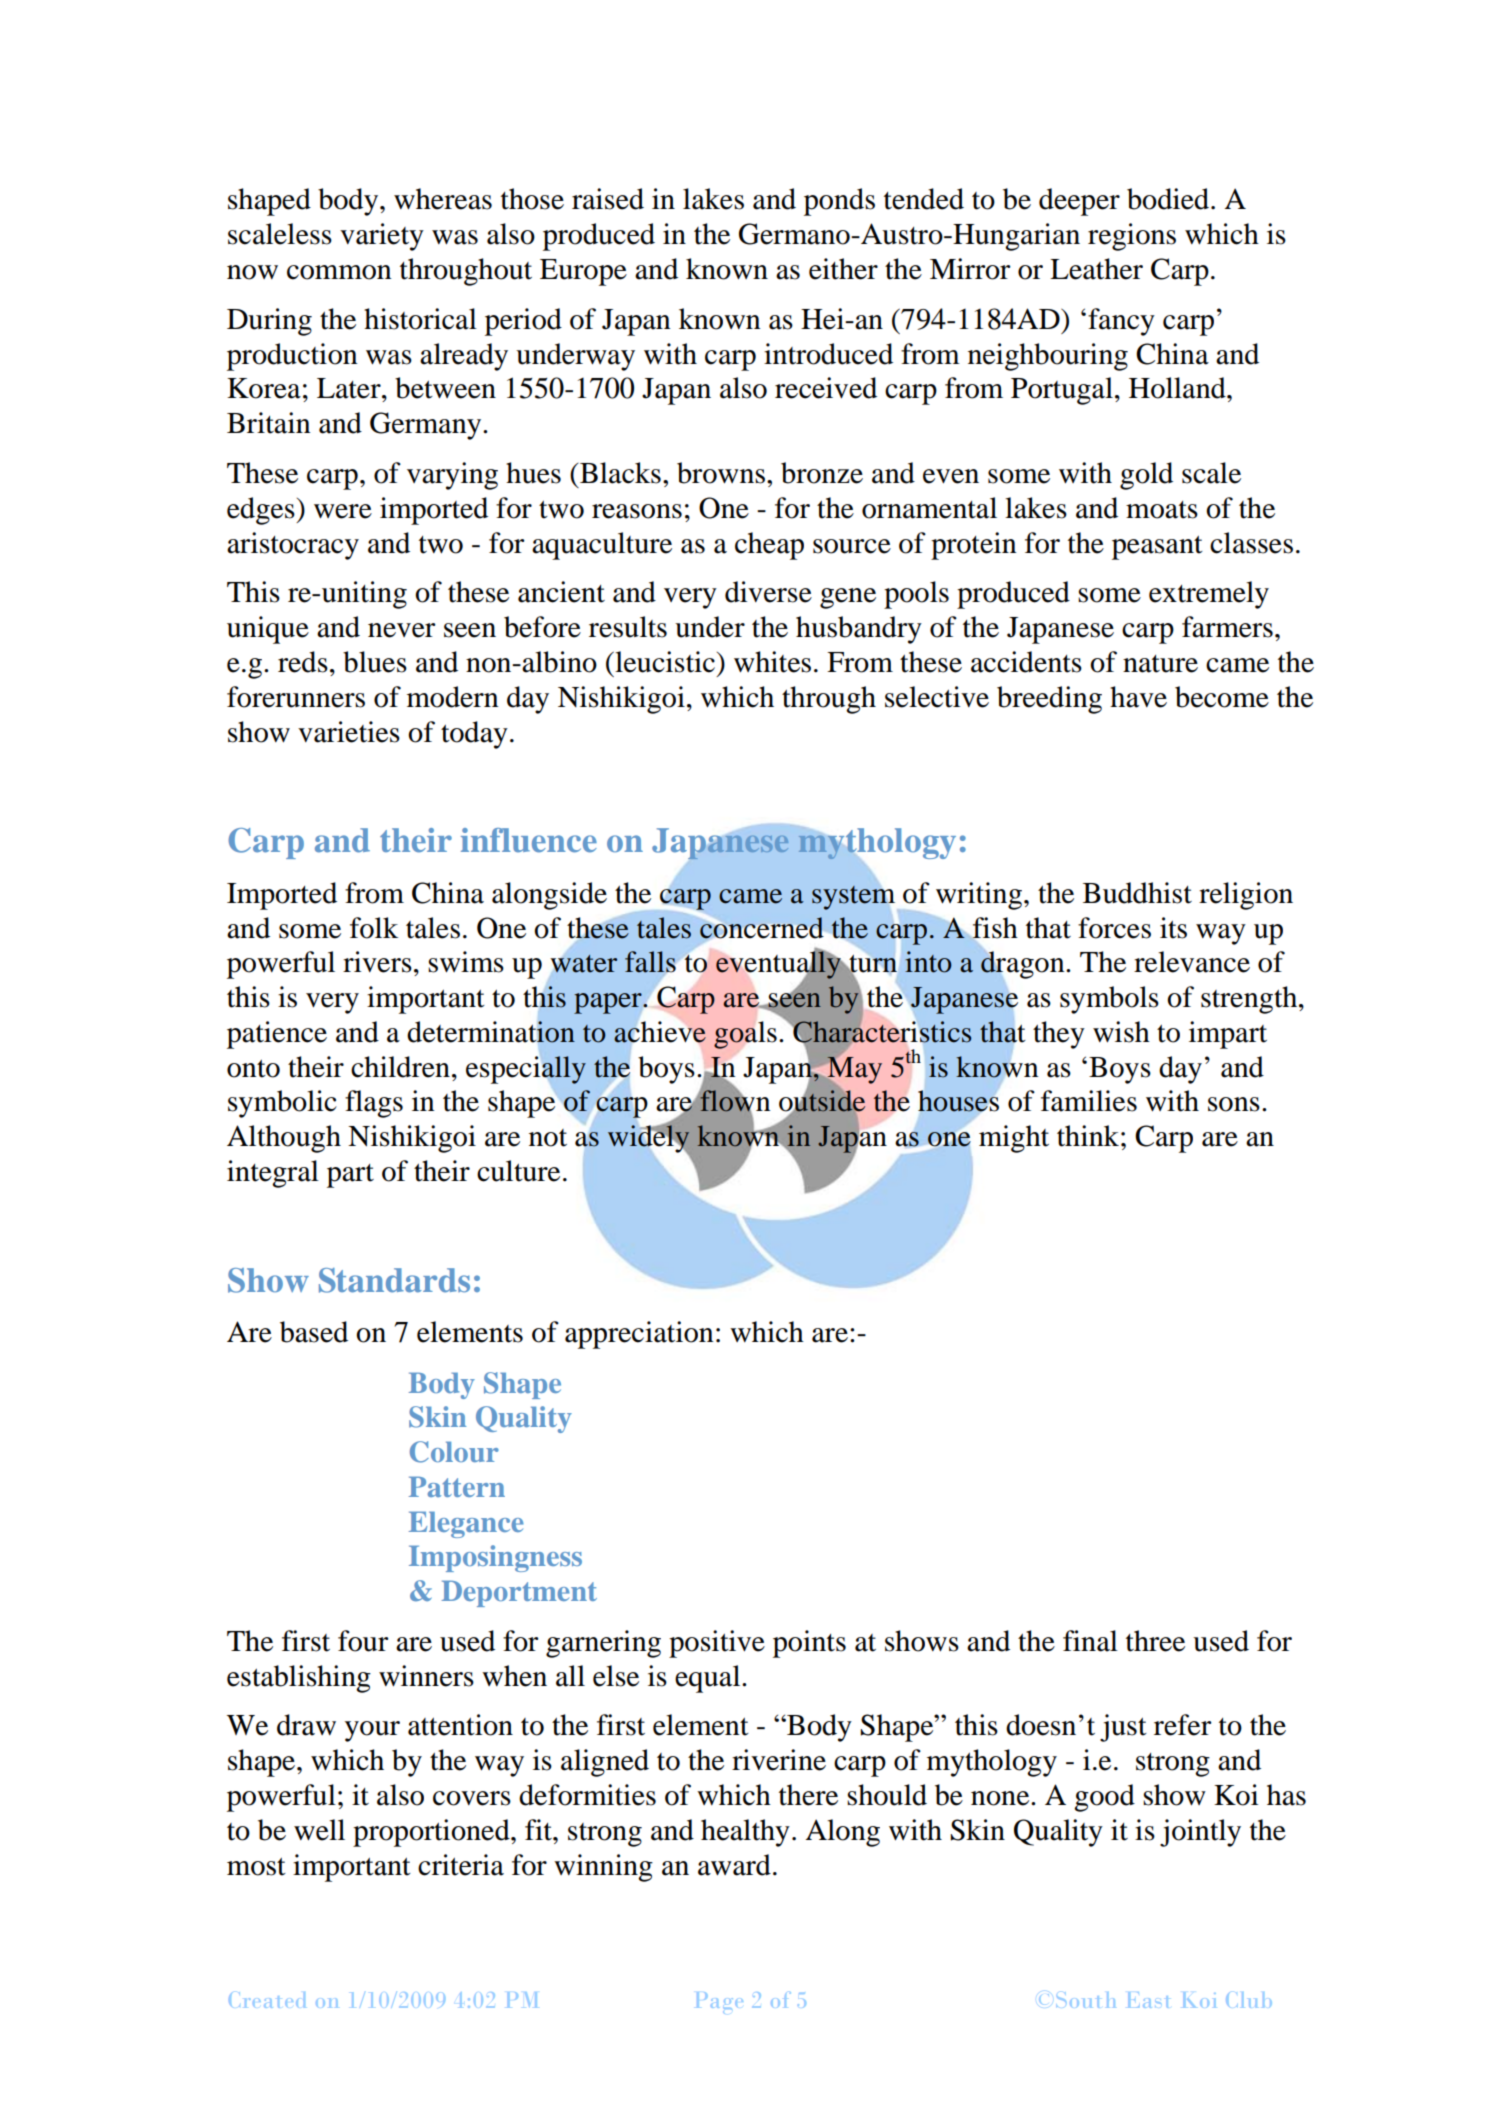 Image resolution: width=1500 pixels, height=2122 pixels. I want to click on variety, so click(382, 237).
